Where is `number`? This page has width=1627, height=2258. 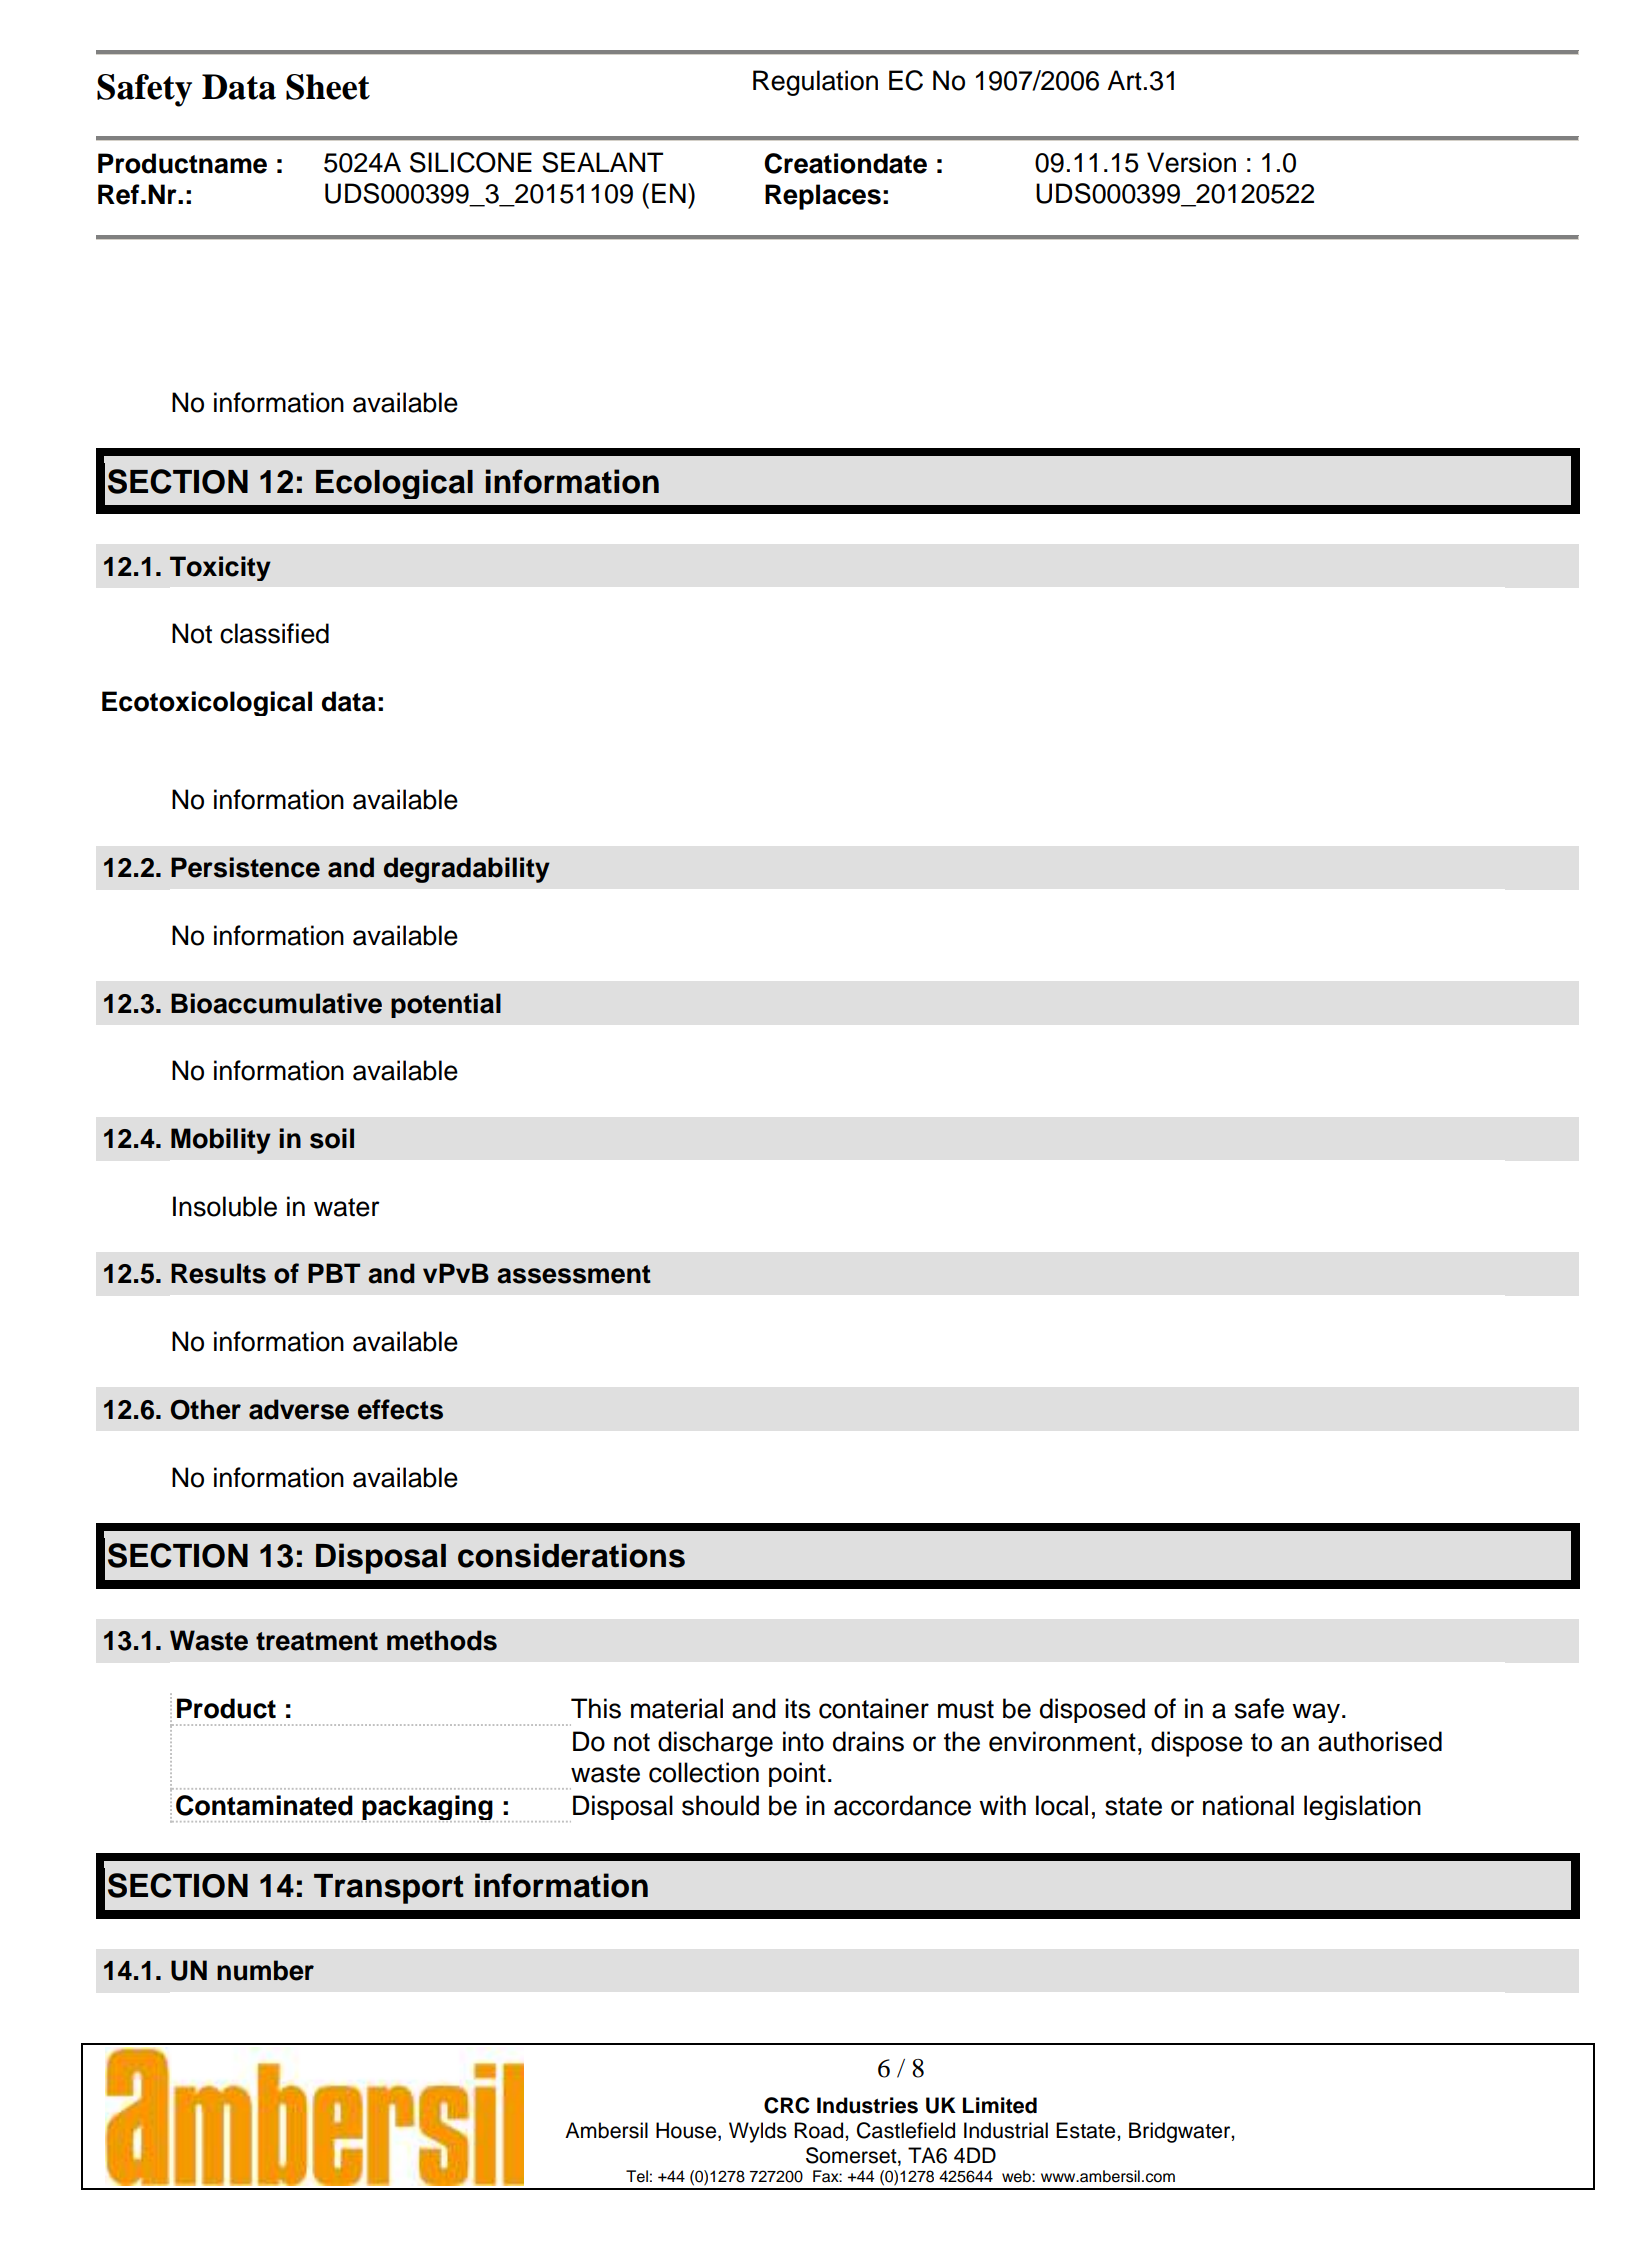
number is located at coordinates (265, 1970).
